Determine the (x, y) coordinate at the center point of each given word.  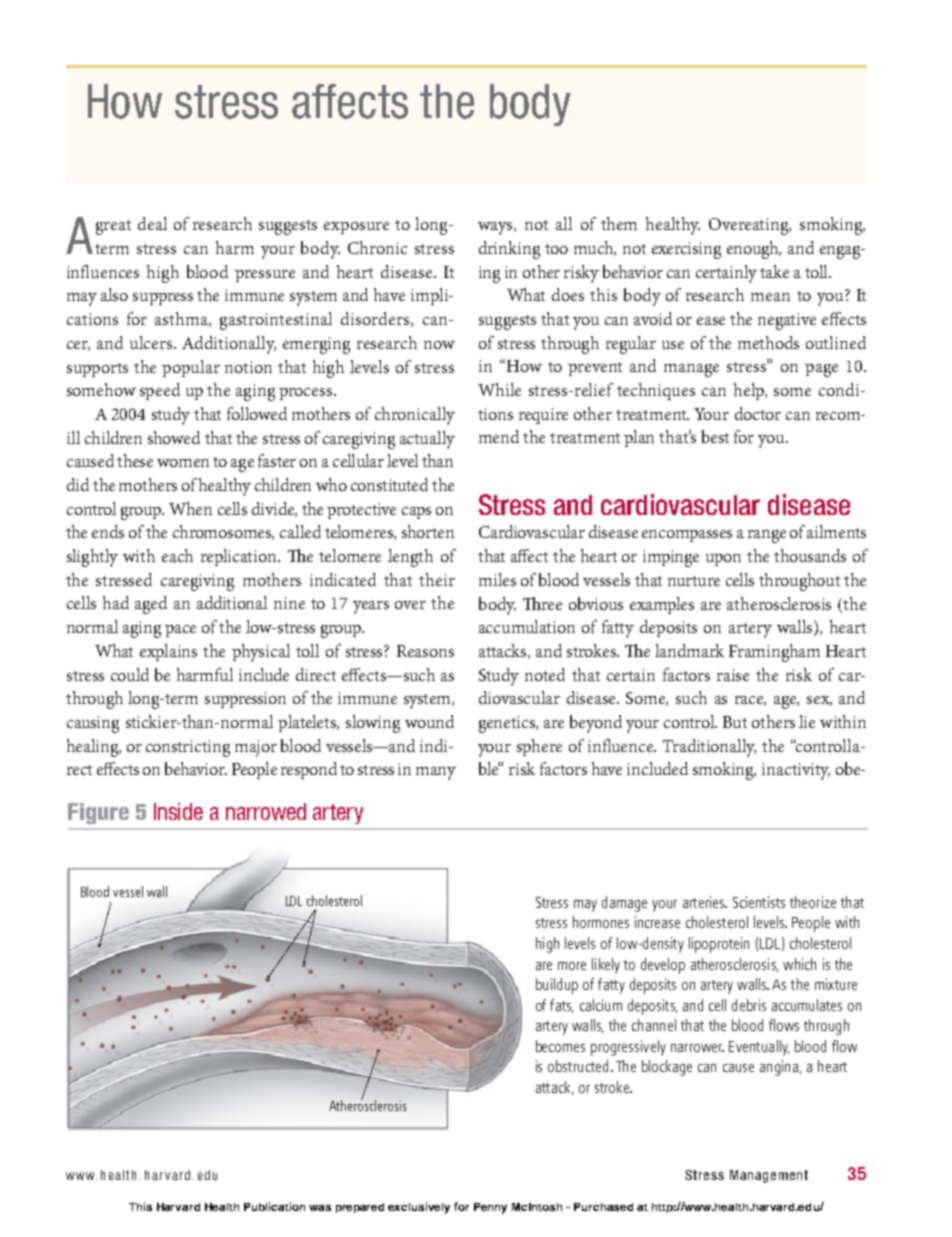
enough (754, 250)
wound (429, 721)
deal (152, 223)
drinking (509, 250)
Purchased (603, 1207)
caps (416, 513)
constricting (188, 748)
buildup (557, 986)
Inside (178, 811)
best (715, 436)
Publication (274, 1206)
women (183, 463)
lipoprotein (719, 945)
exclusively (419, 1208)
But (735, 722)
